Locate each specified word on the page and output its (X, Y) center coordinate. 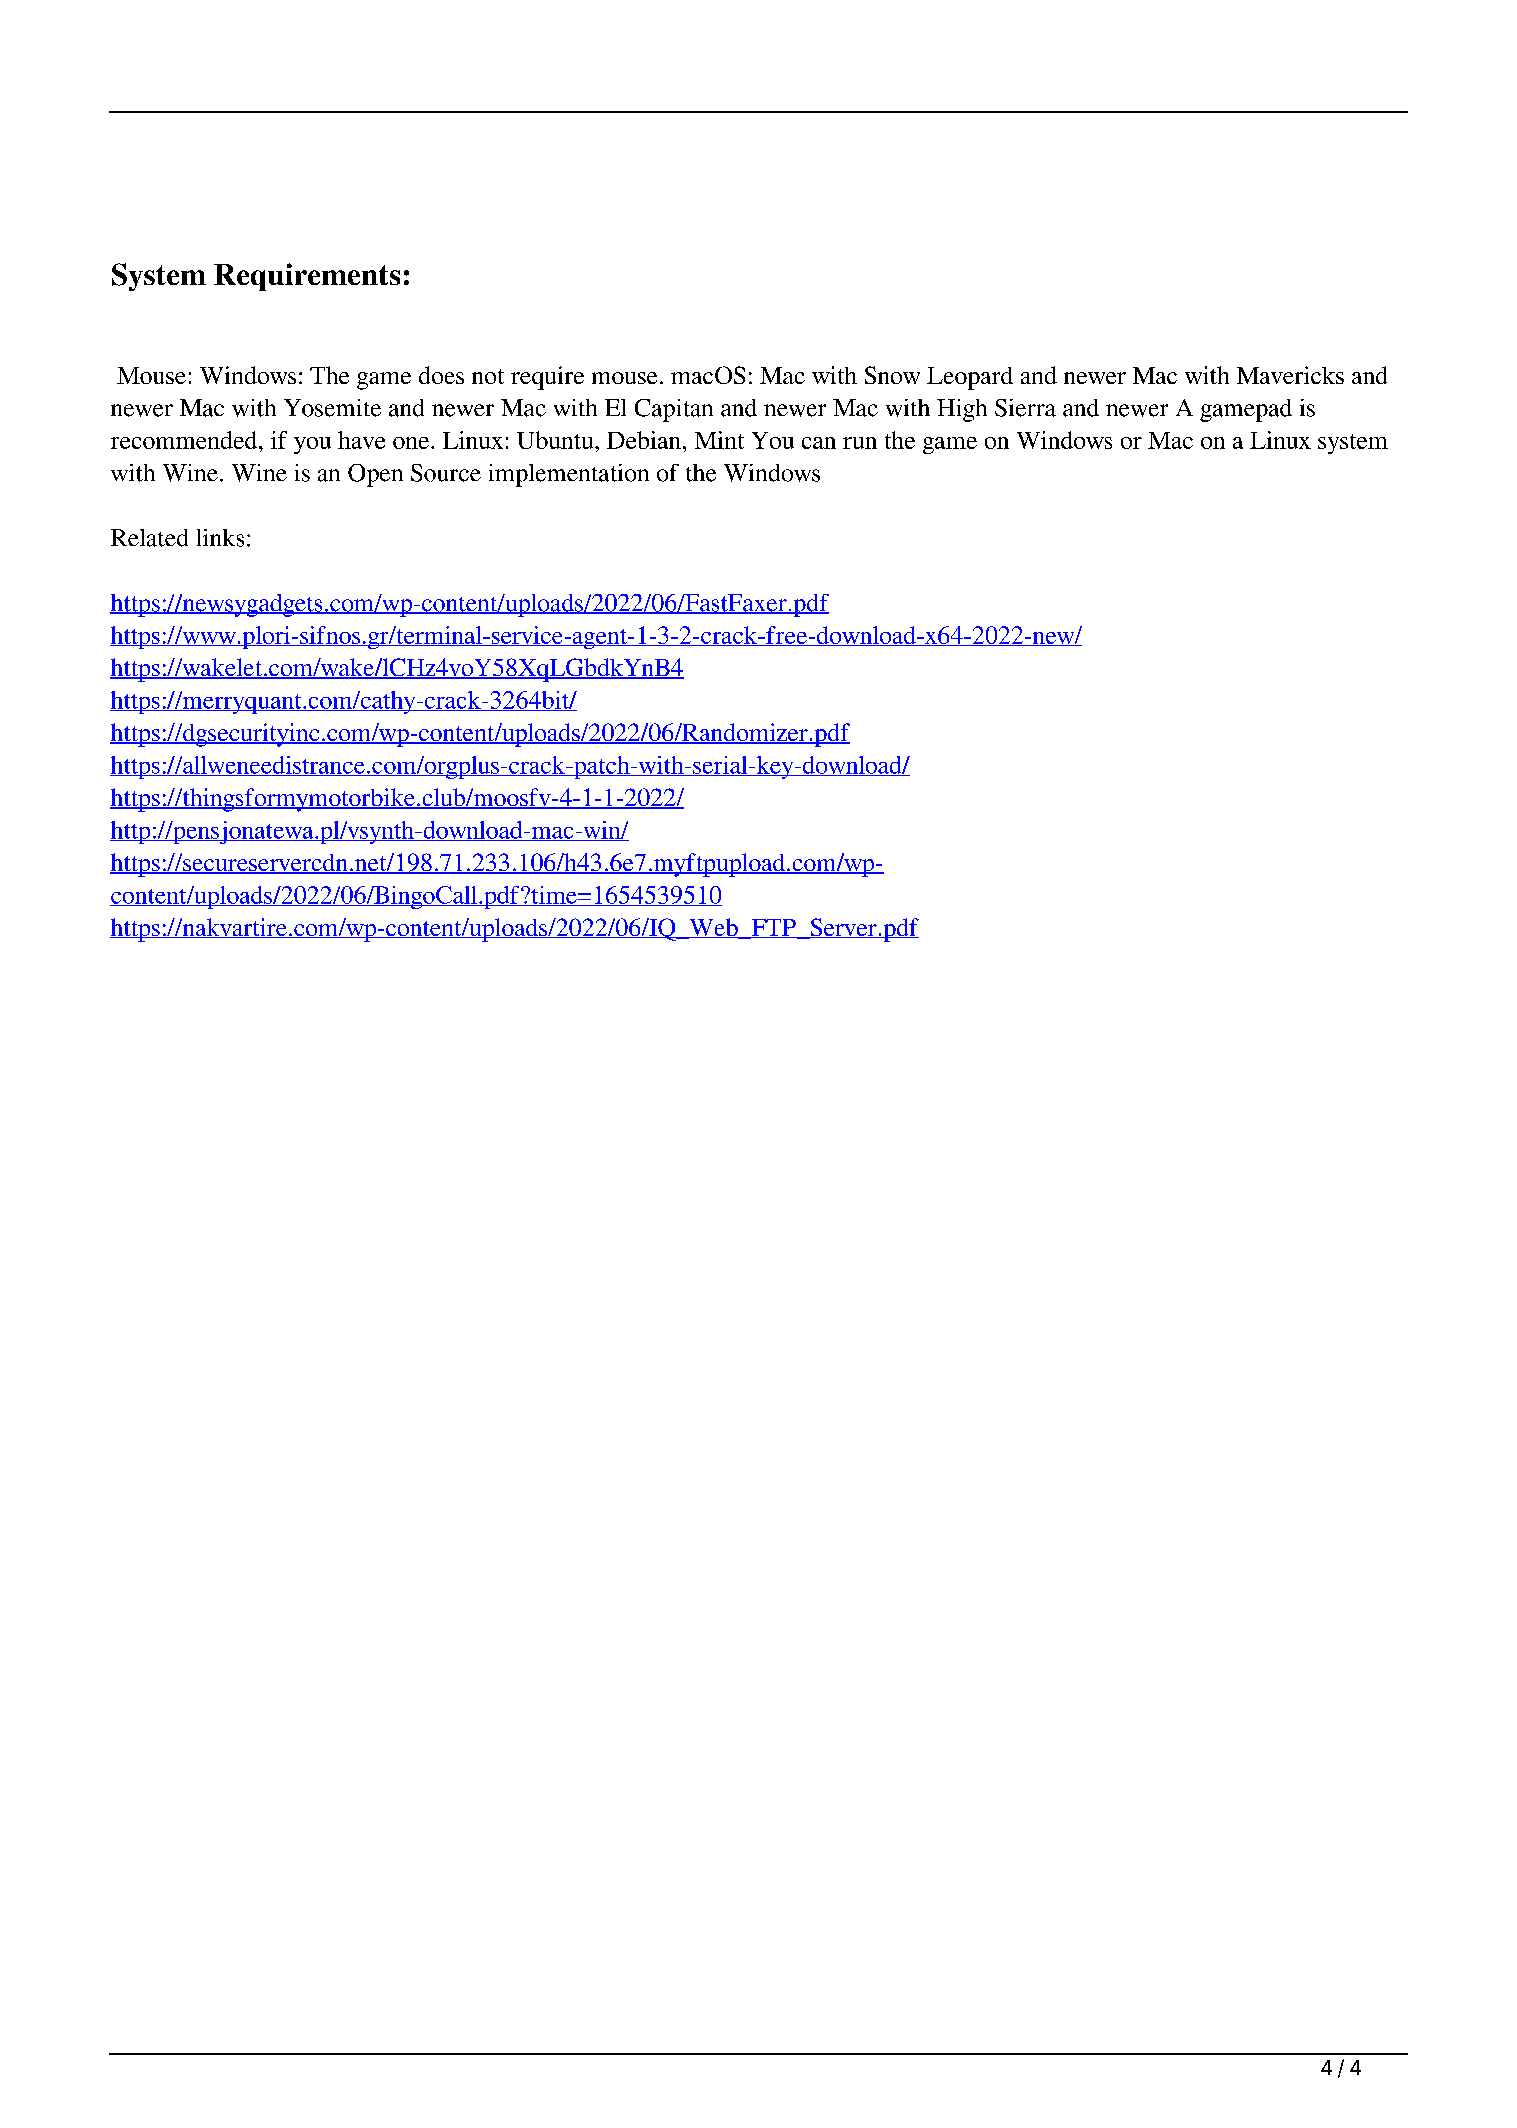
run (860, 443)
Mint (719, 440)
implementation (569, 475)
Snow (892, 375)
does (441, 375)
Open (375, 475)
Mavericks (1290, 375)
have (361, 440)
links (220, 538)
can (819, 443)
